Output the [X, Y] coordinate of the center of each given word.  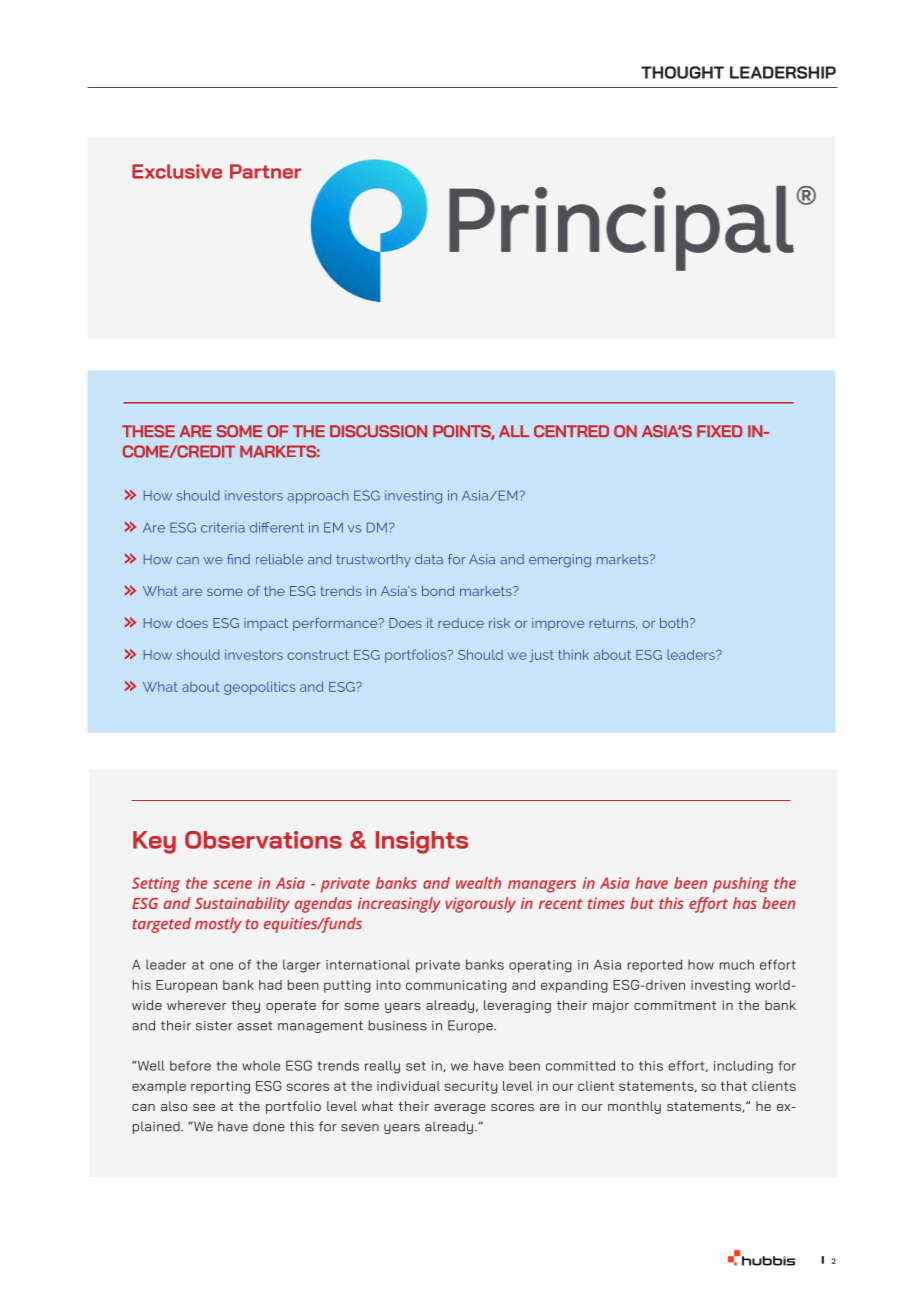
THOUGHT [682, 72]
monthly [634, 1107]
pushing [741, 885]
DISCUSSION [378, 431]
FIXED [719, 431]
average [460, 1109]
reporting [220, 1087]
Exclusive [177, 171]
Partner [265, 171]
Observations [263, 840]
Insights [422, 842]
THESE [148, 431]
